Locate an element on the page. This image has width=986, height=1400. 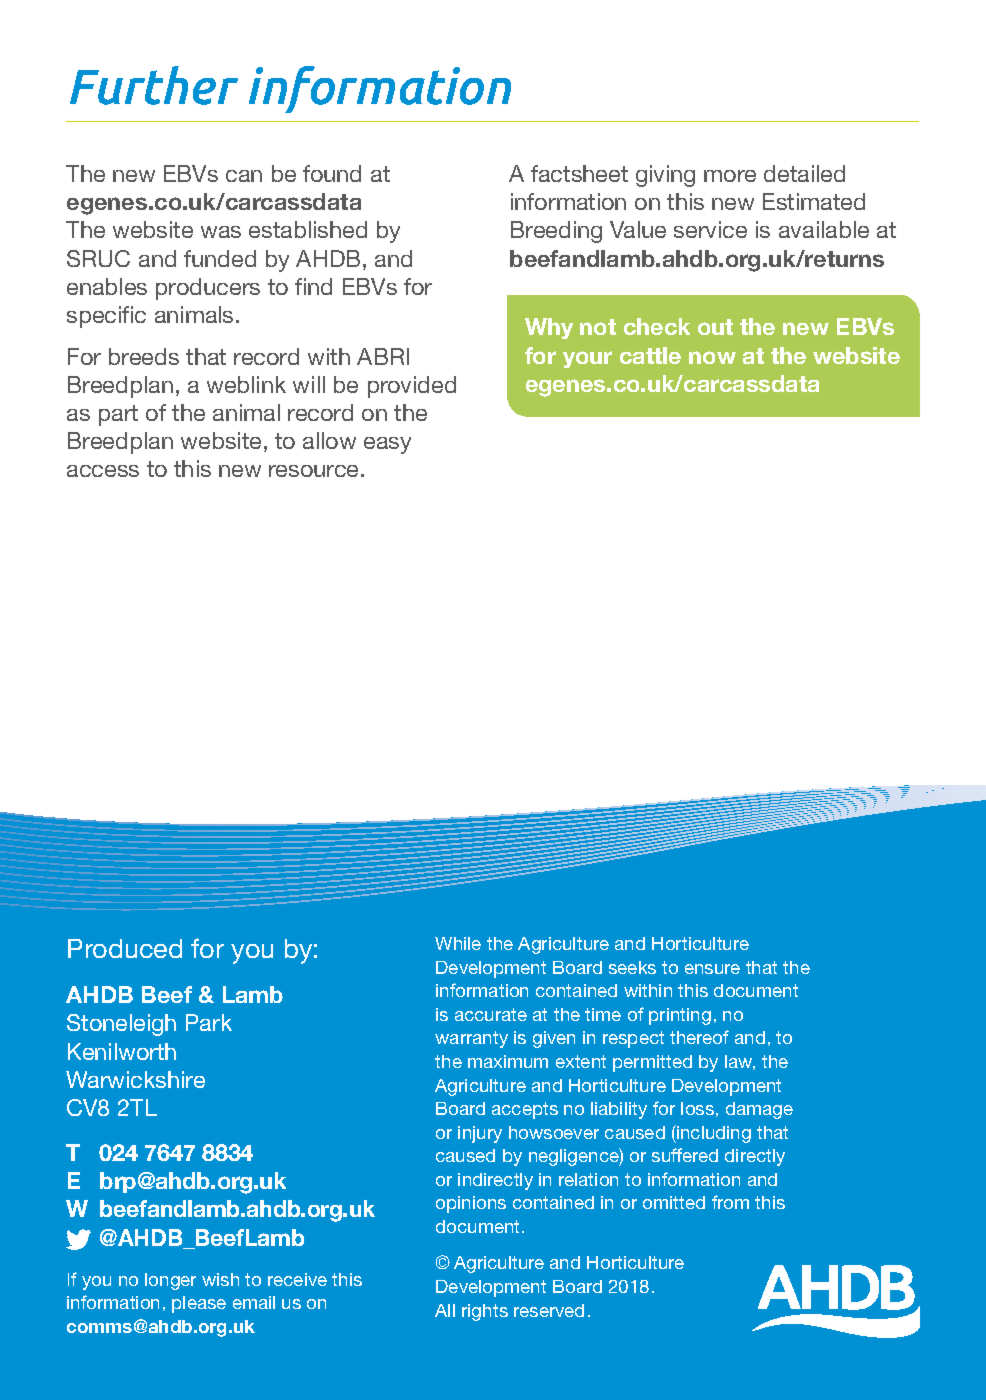
found is located at coordinates (332, 173).
